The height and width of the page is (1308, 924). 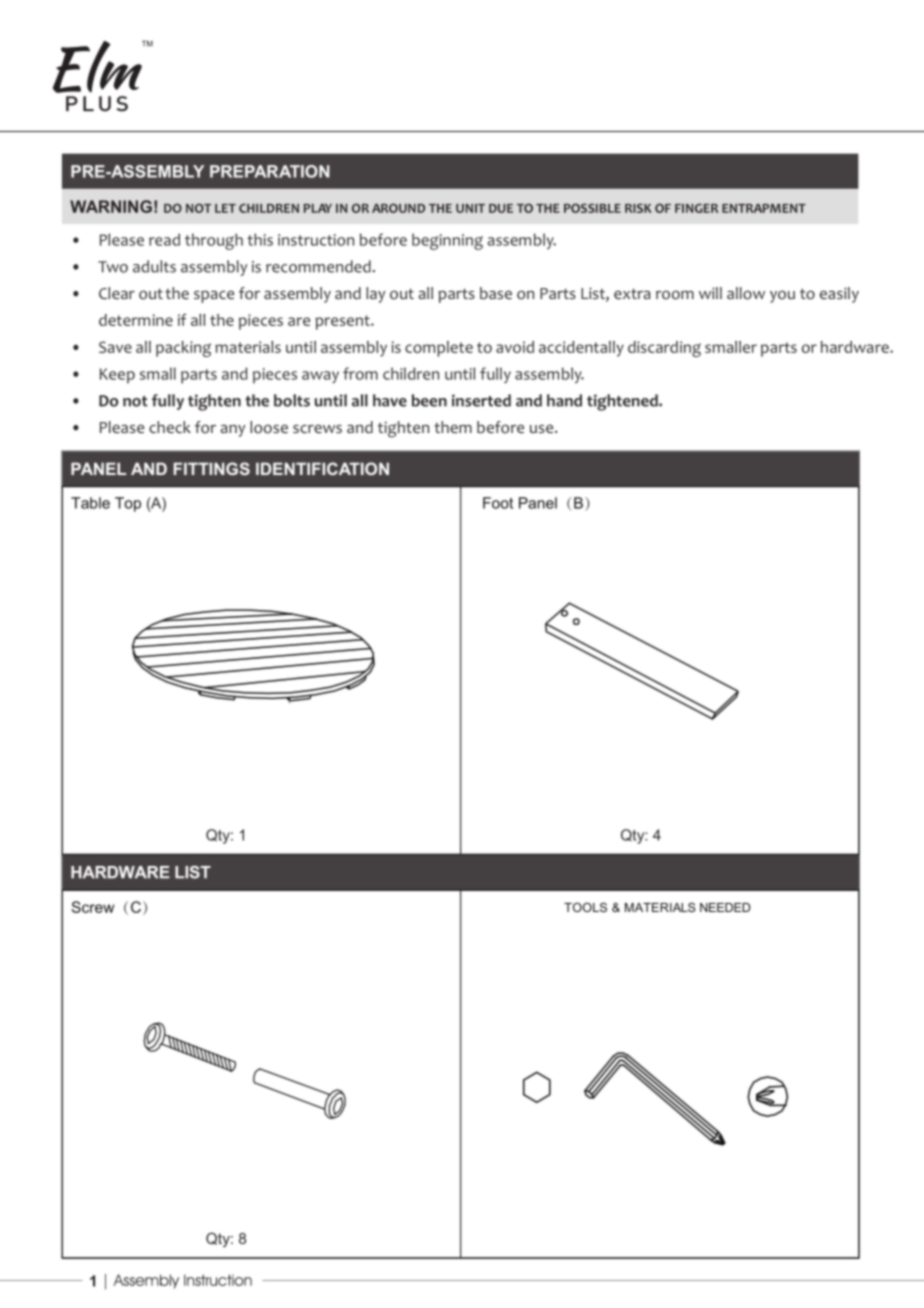 I want to click on UNIT, so click(x=470, y=208).
